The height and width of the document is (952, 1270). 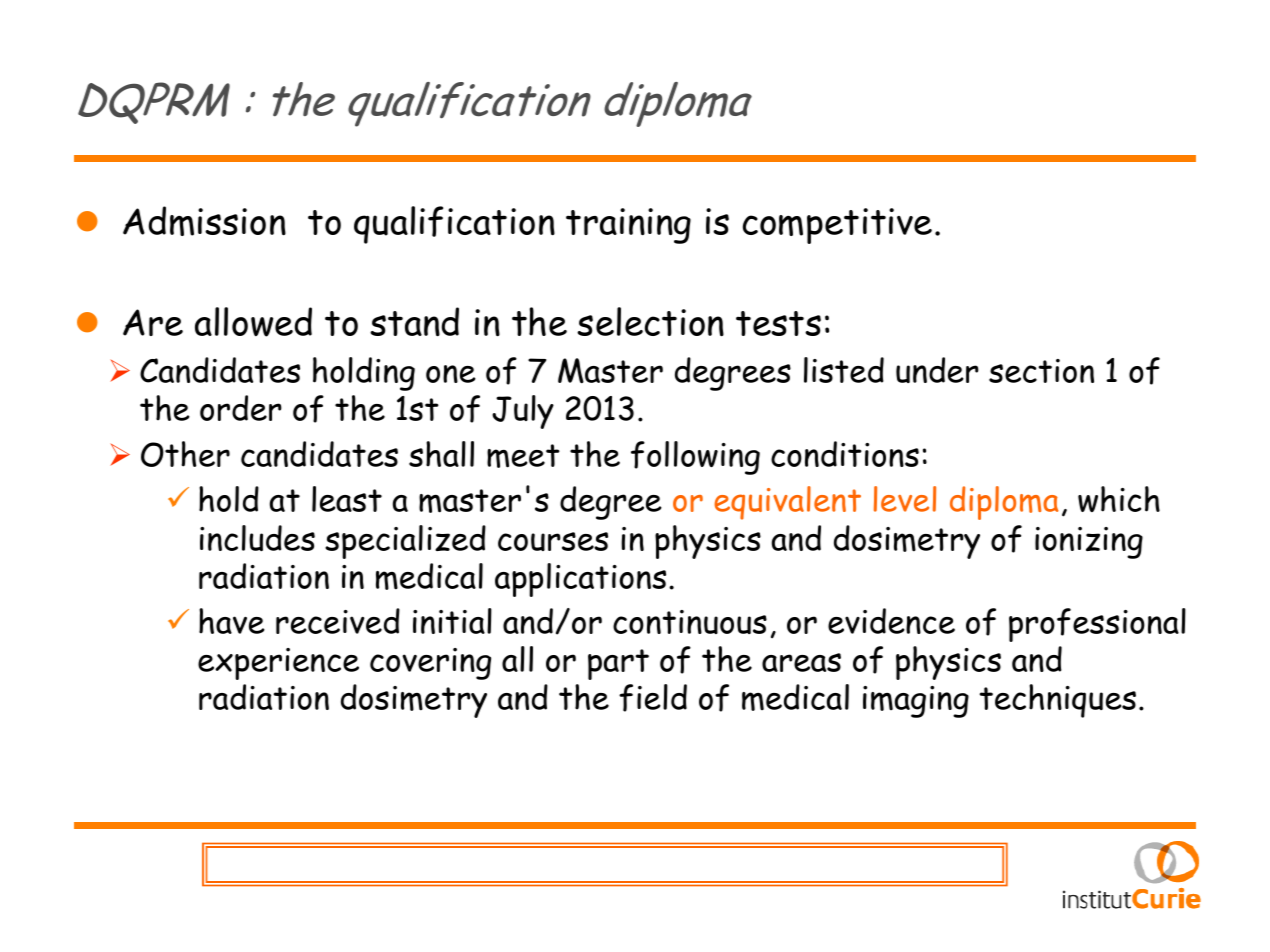 What do you see at coordinates (523, 412) in the document?
I see `July` at bounding box center [523, 412].
